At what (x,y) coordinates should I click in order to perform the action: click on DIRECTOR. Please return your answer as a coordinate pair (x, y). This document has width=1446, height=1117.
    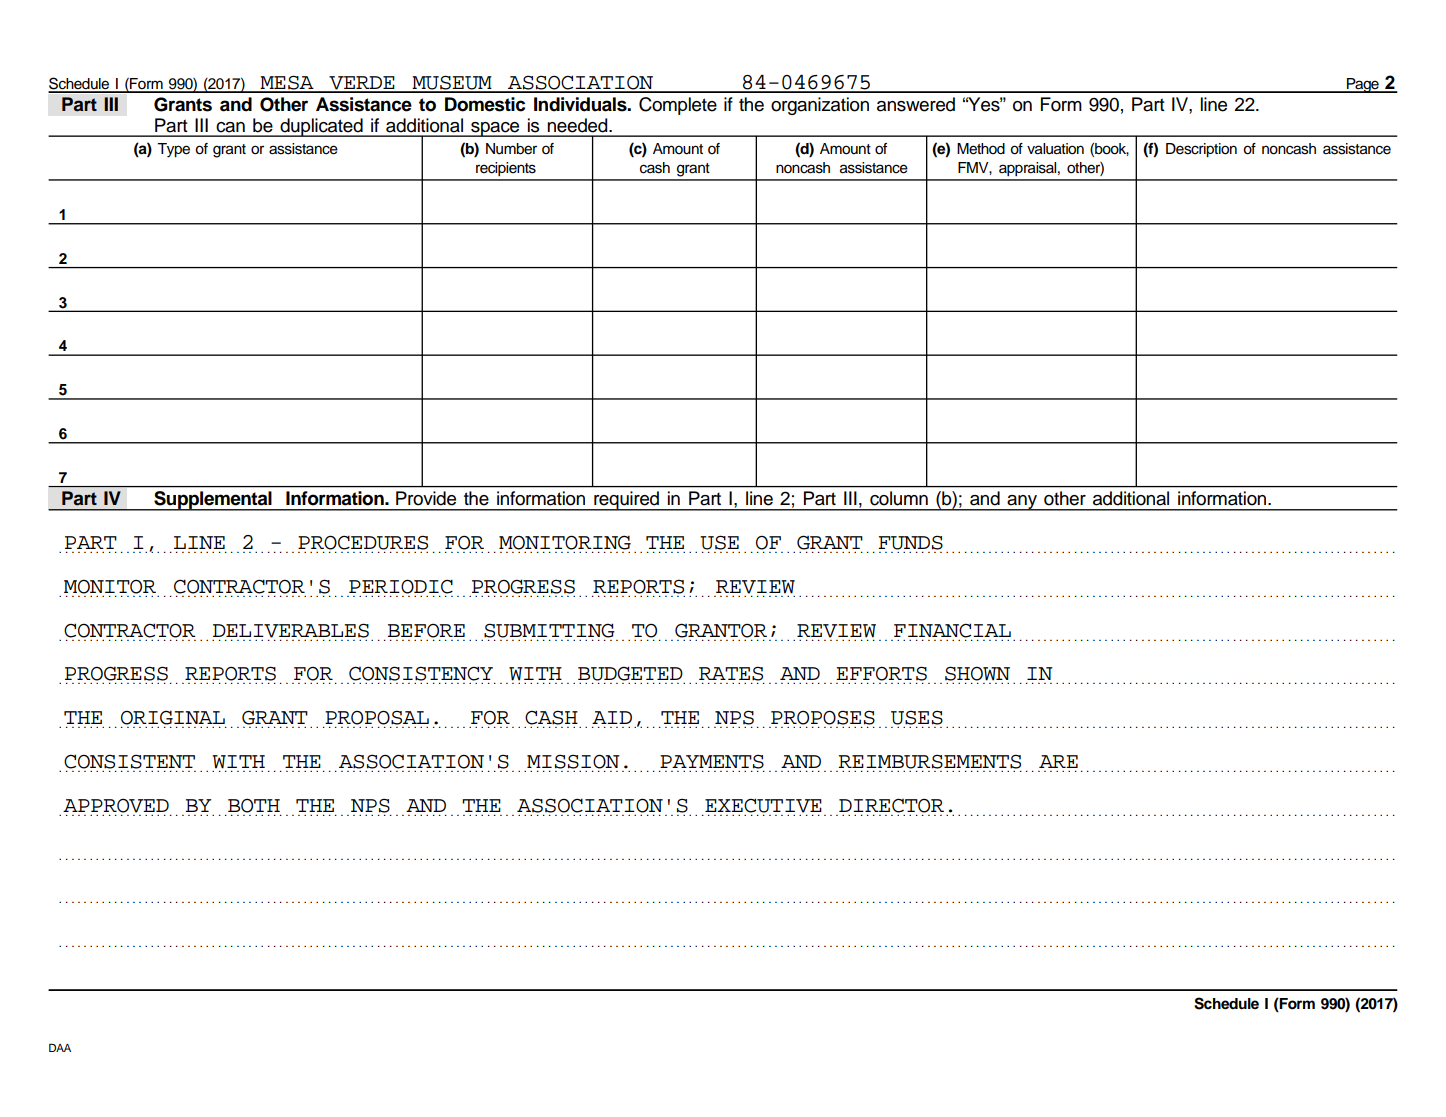
    Looking at the image, I should click on (891, 806).
